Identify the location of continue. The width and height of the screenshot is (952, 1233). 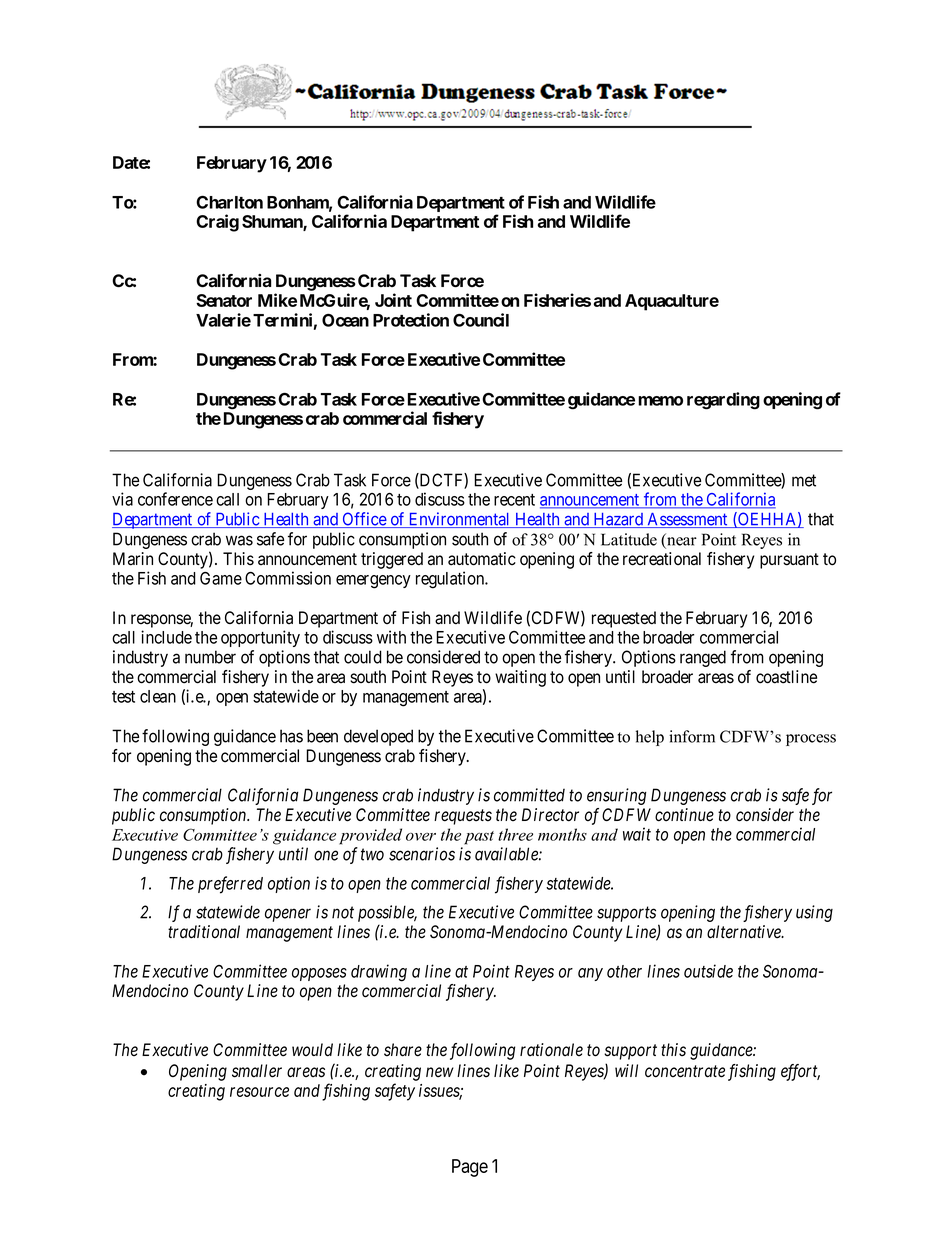
(684, 815).
